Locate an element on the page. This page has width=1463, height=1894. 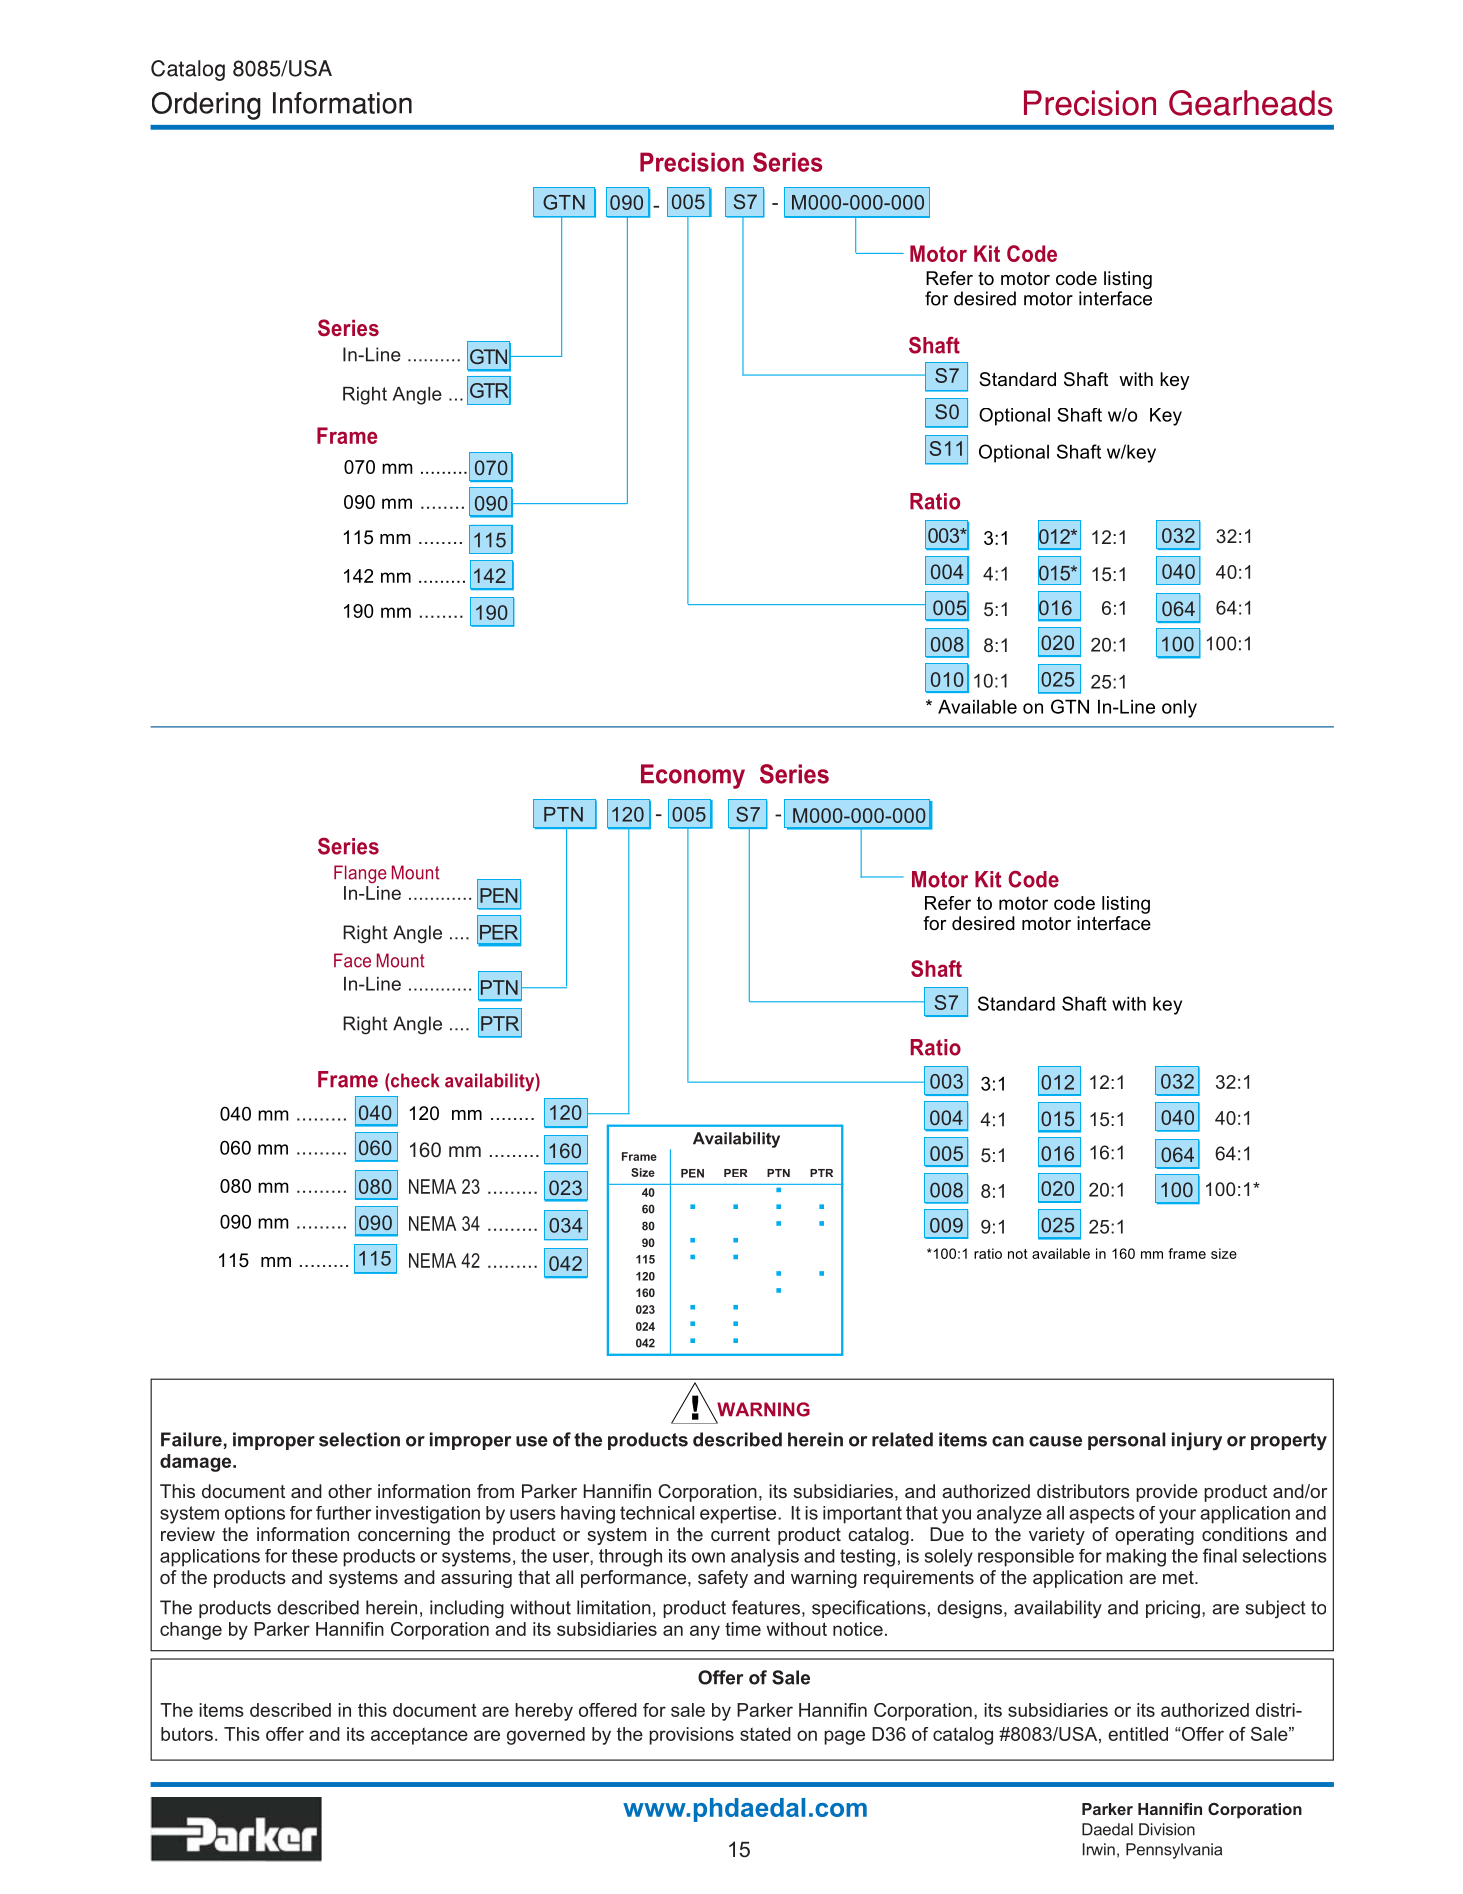
acceptance is located at coordinates (419, 1736).
